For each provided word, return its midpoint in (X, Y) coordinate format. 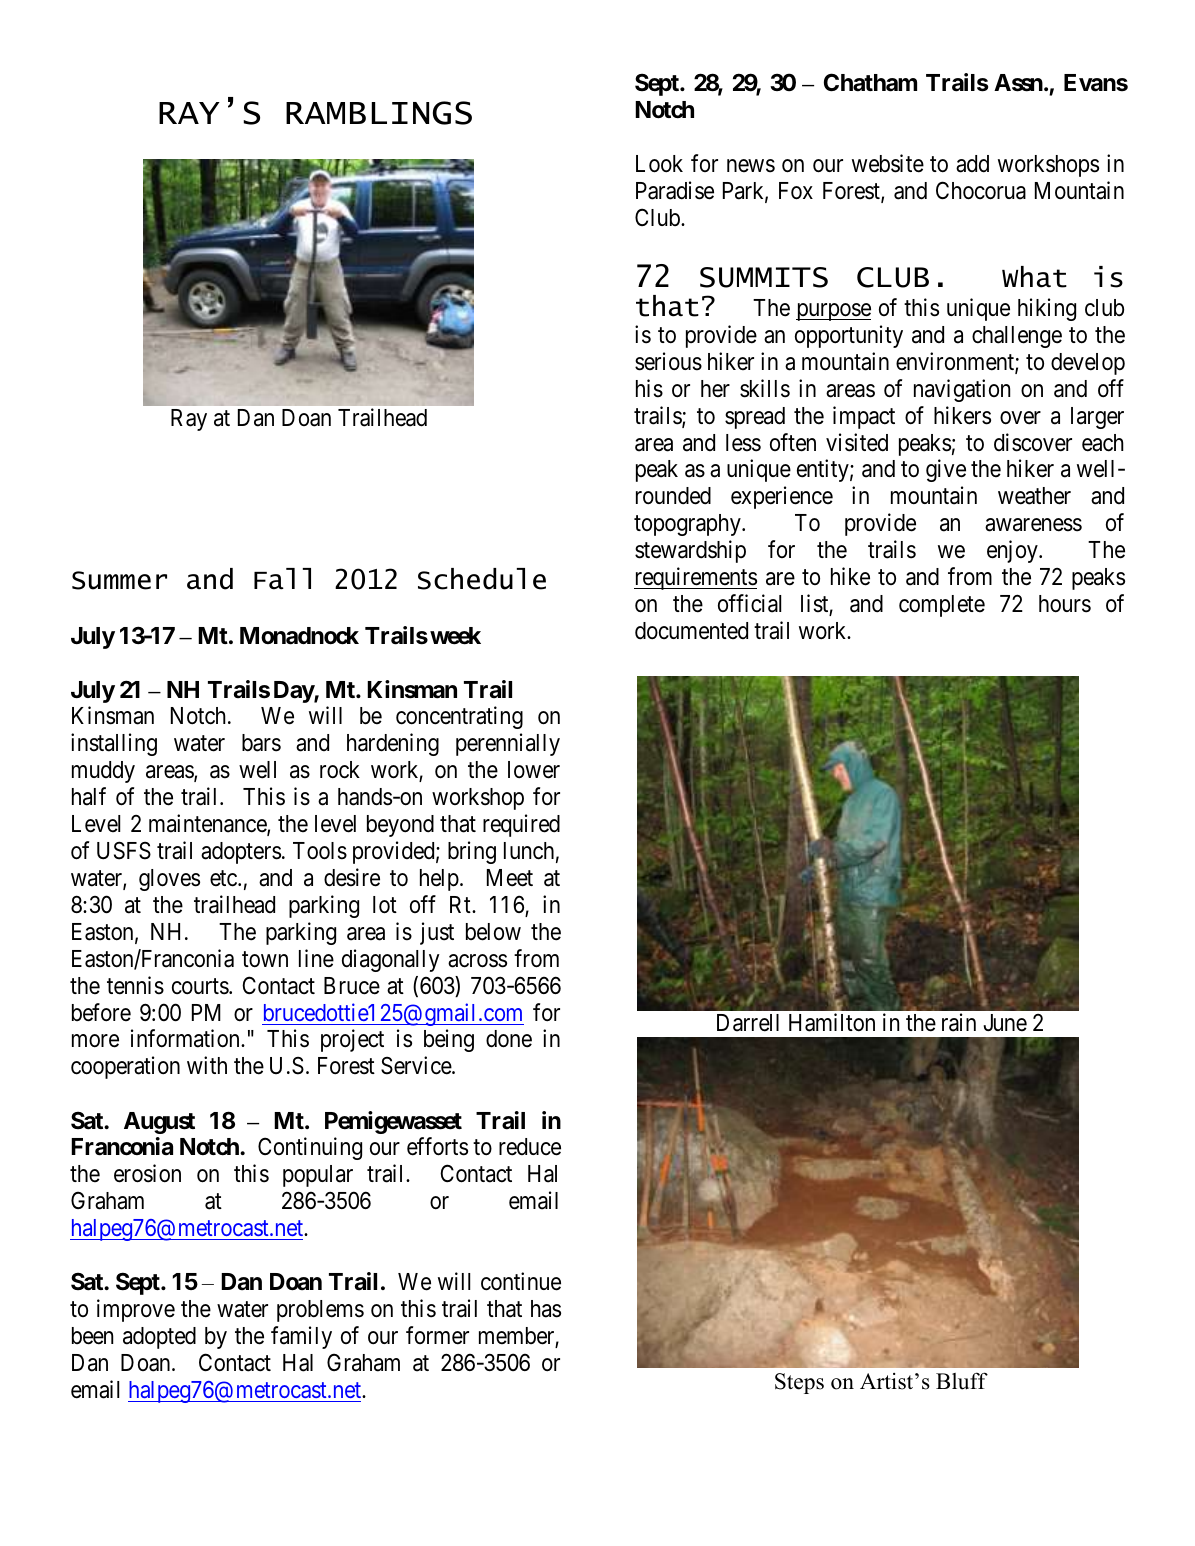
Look (659, 164)
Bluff (962, 1381)
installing (114, 744)
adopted (159, 1338)
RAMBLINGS (379, 113)
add (972, 164)
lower (534, 770)
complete (942, 606)
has (546, 1309)
